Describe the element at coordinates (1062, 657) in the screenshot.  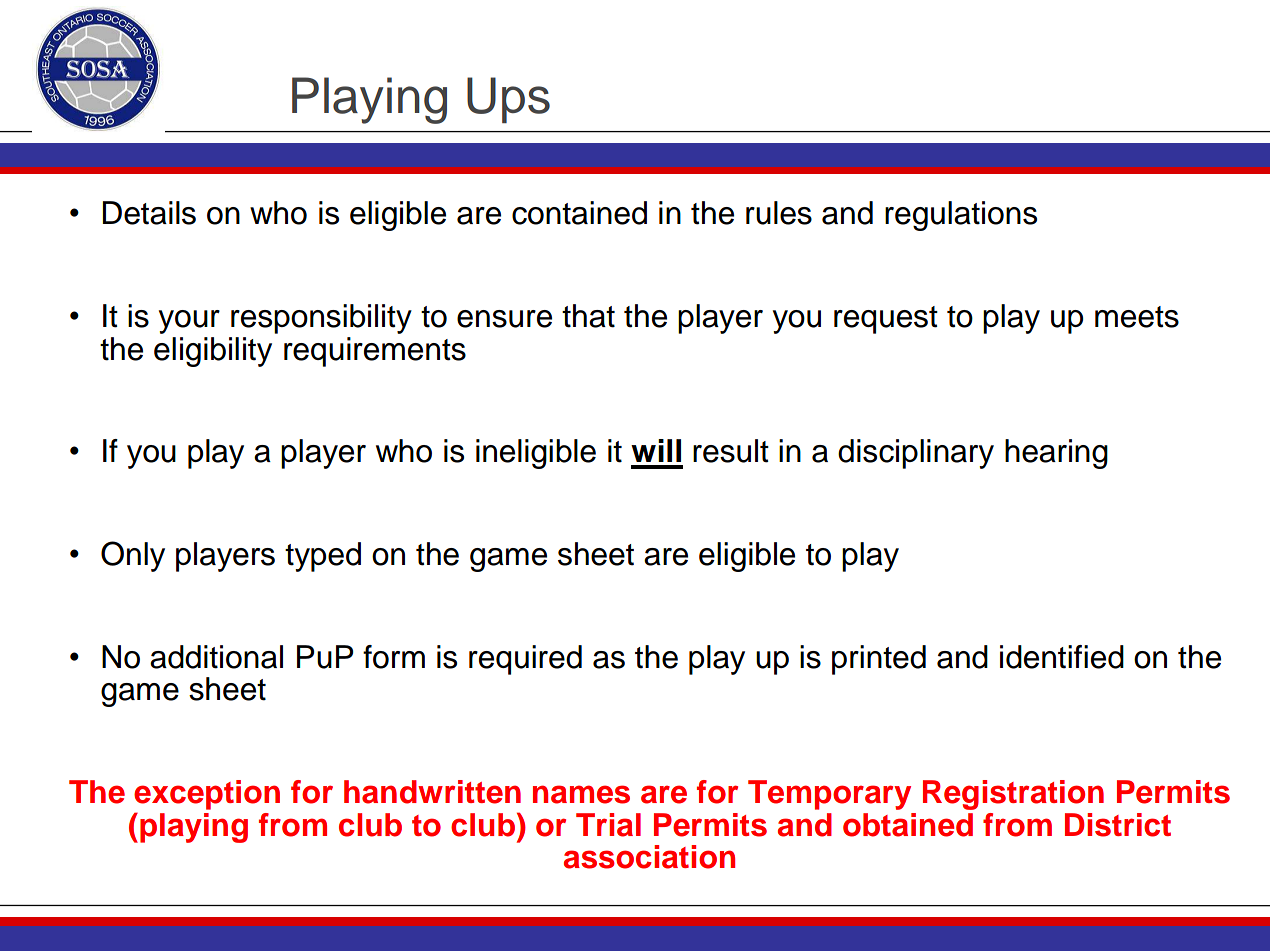
I see `identified` at that location.
